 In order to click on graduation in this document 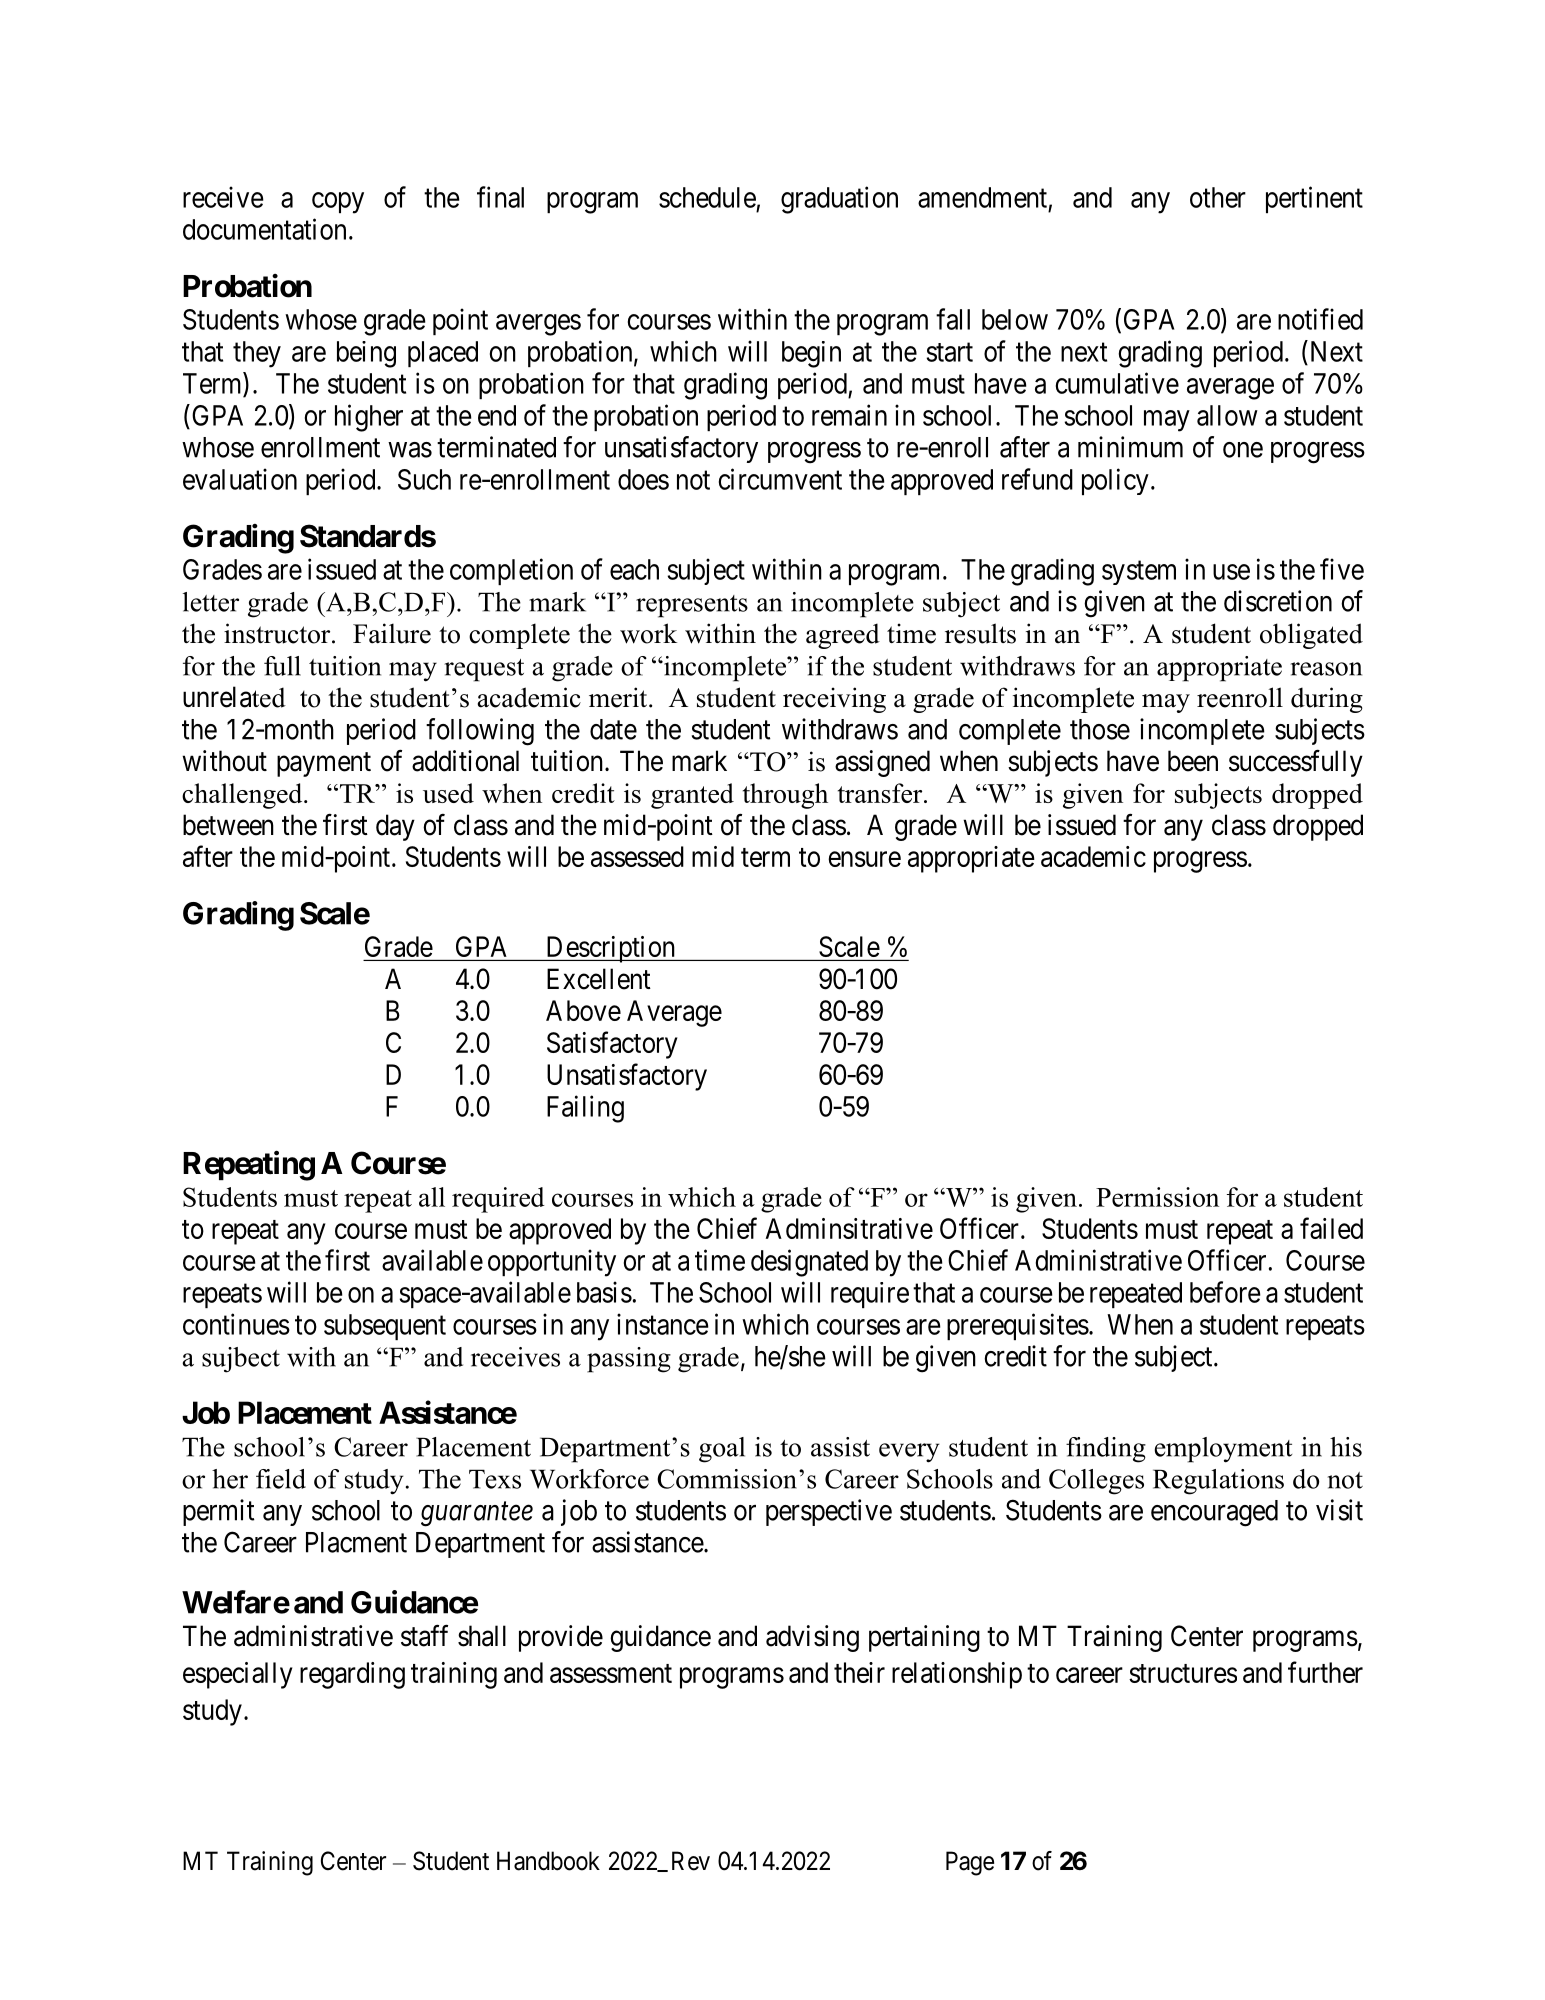, I will do `click(839, 200)`.
